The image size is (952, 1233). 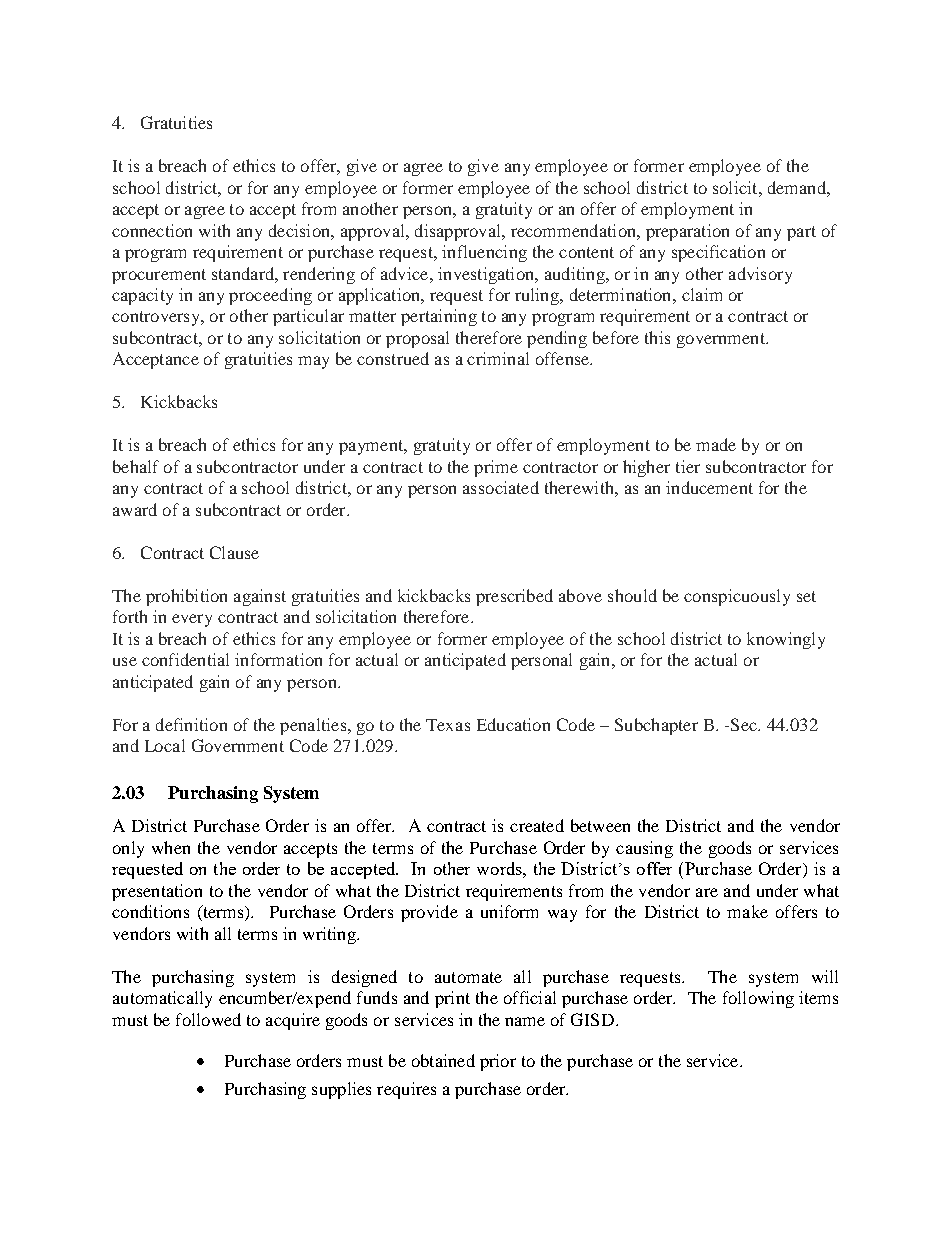 I want to click on influencing, so click(x=484, y=253).
